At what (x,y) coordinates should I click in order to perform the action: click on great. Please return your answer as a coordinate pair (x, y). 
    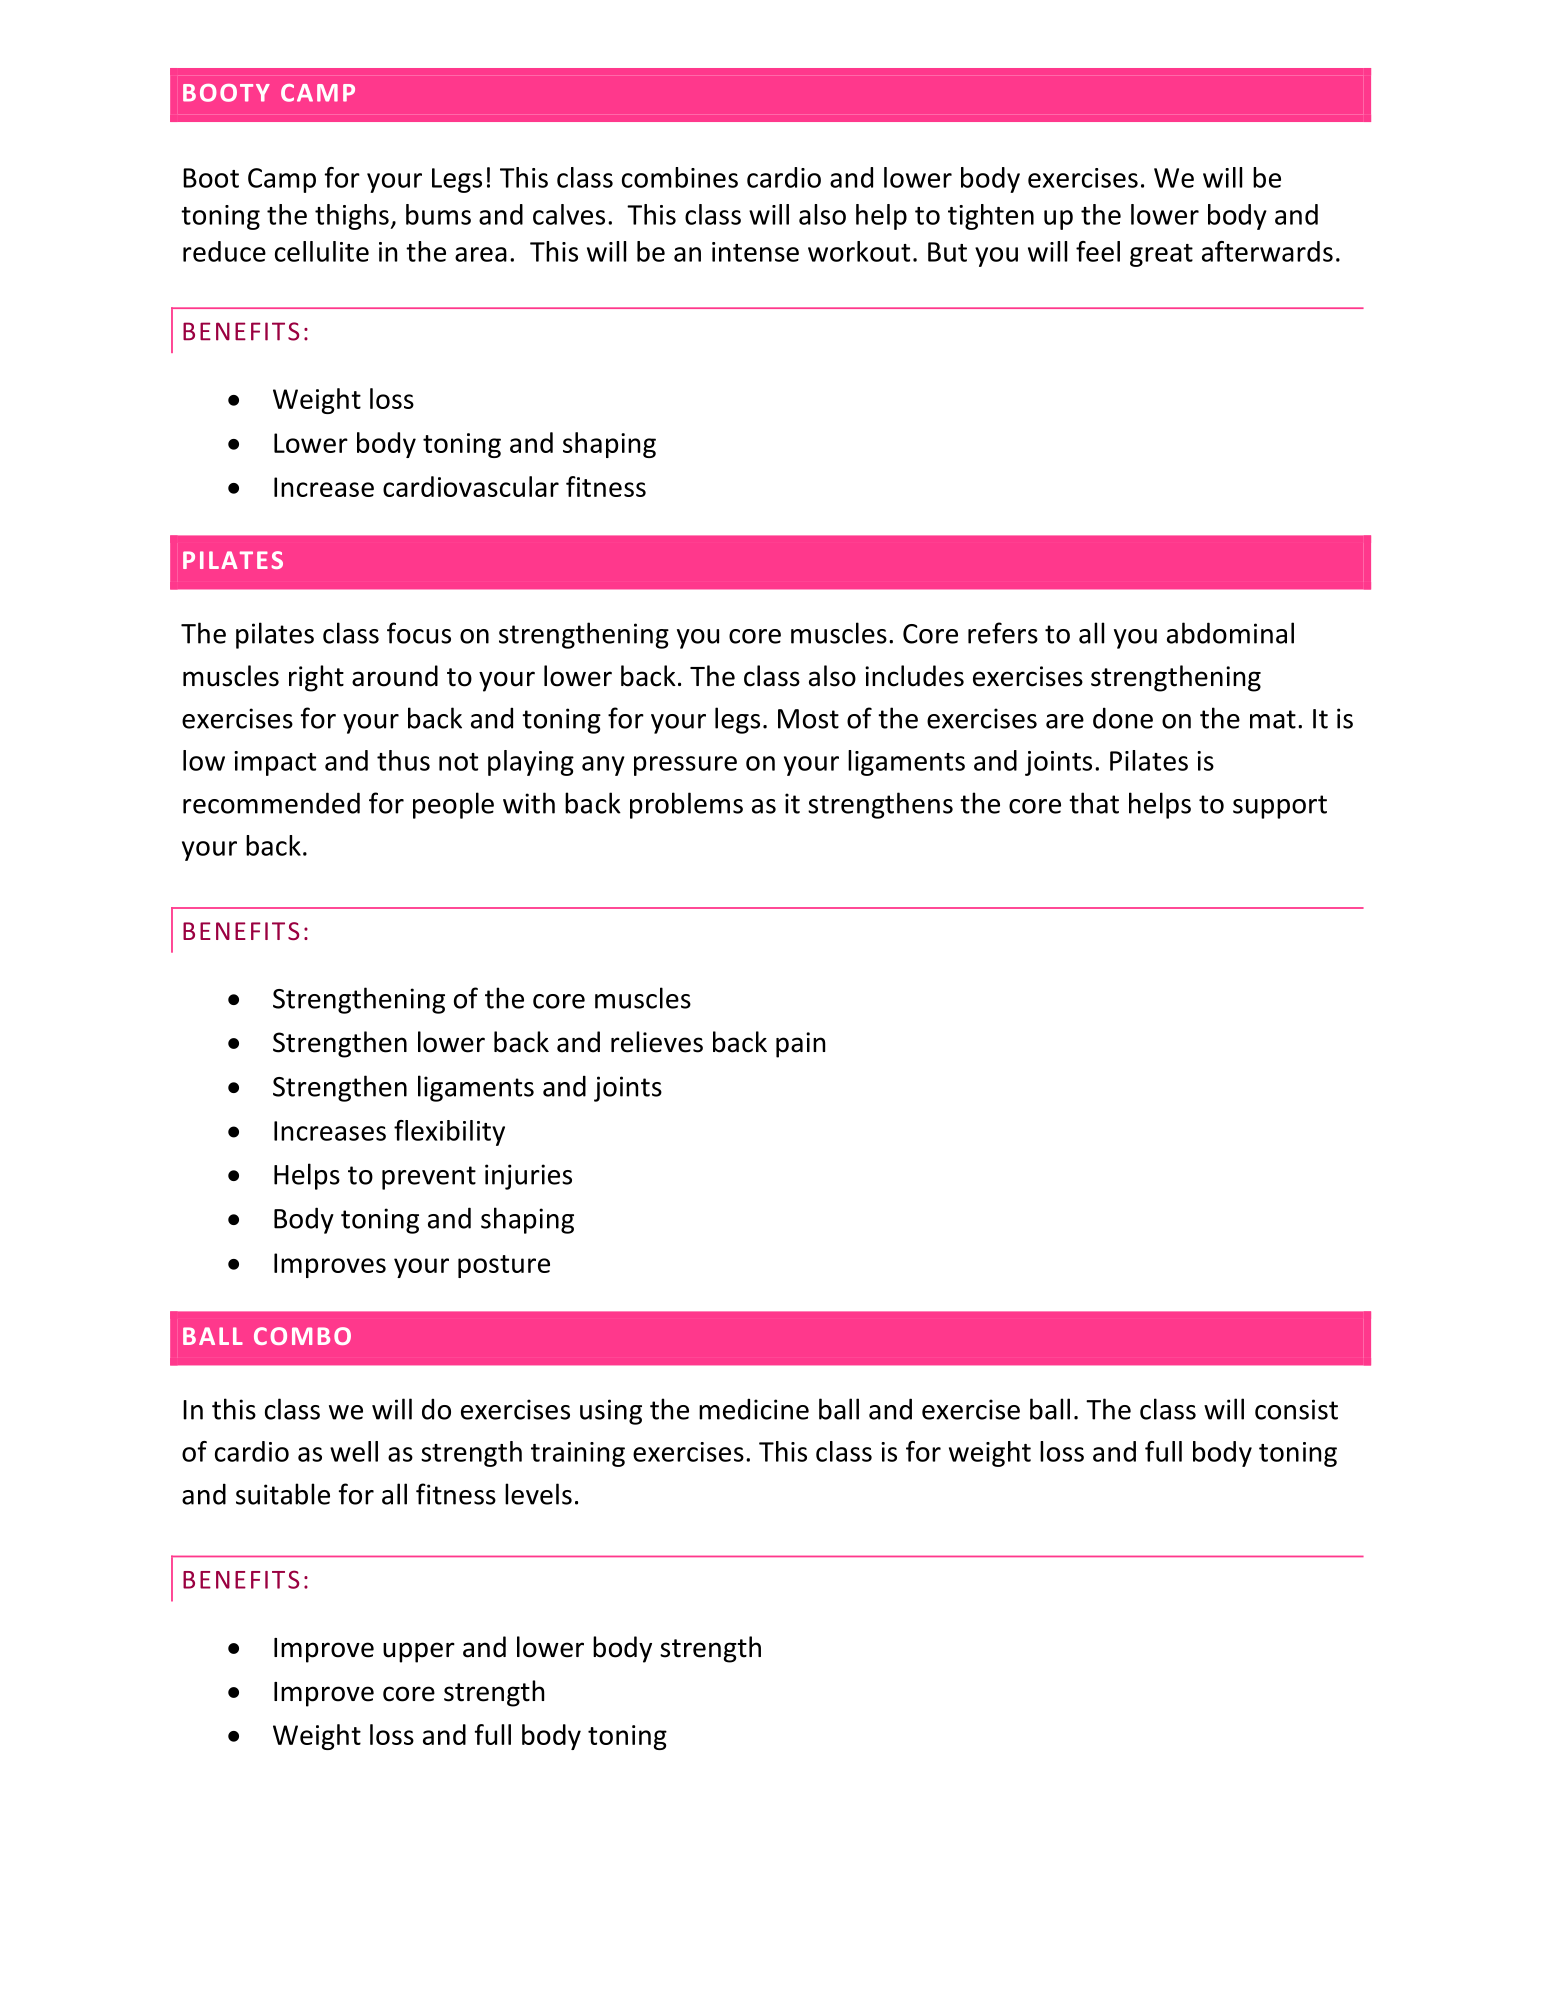
    Looking at the image, I should click on (1161, 255).
